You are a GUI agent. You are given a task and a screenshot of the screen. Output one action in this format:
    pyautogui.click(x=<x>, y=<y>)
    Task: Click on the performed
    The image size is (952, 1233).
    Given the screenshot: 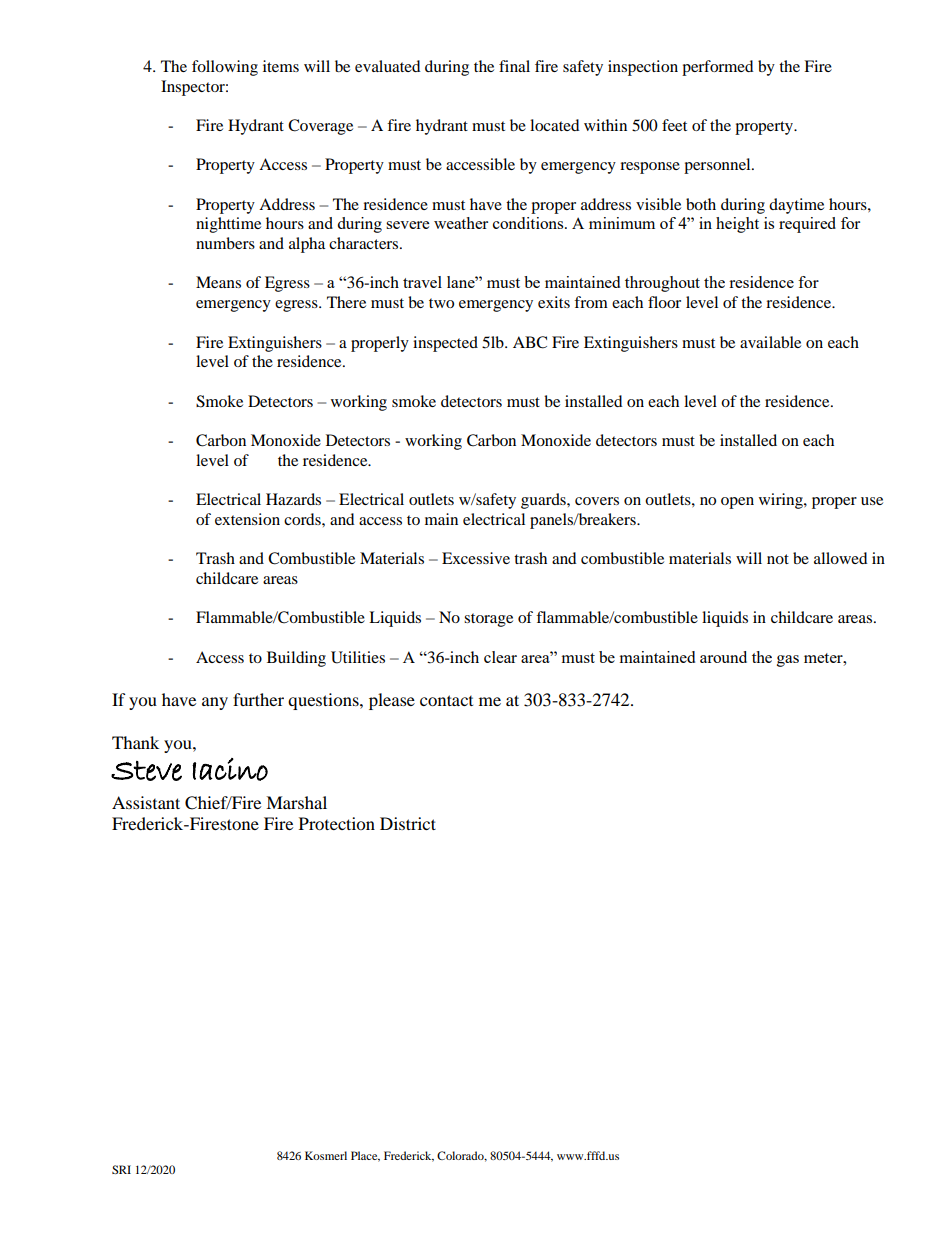 What is the action you would take?
    pyautogui.click(x=718, y=68)
